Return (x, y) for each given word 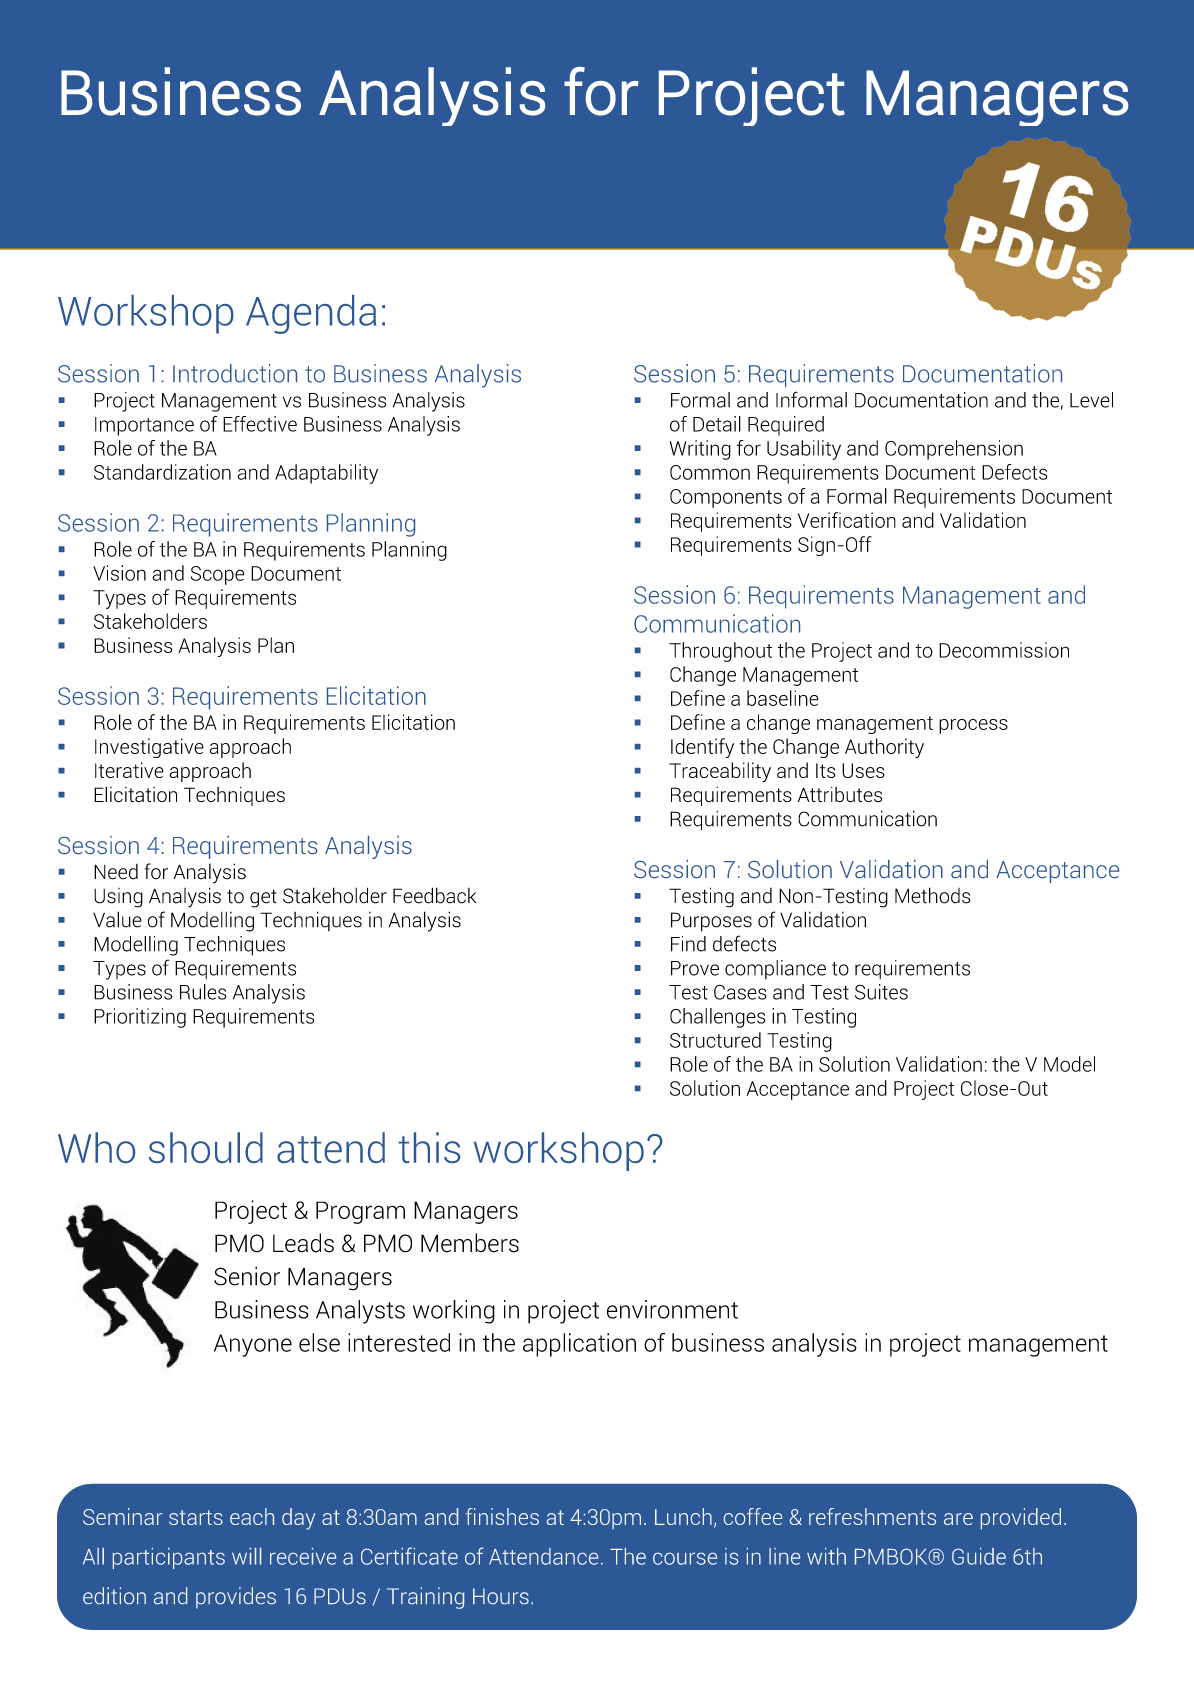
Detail (717, 424)
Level (1091, 400)
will (246, 1556)
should (206, 1147)
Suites (881, 992)
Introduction (235, 373)
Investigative (149, 748)
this (429, 1147)
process (973, 726)
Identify (702, 748)
